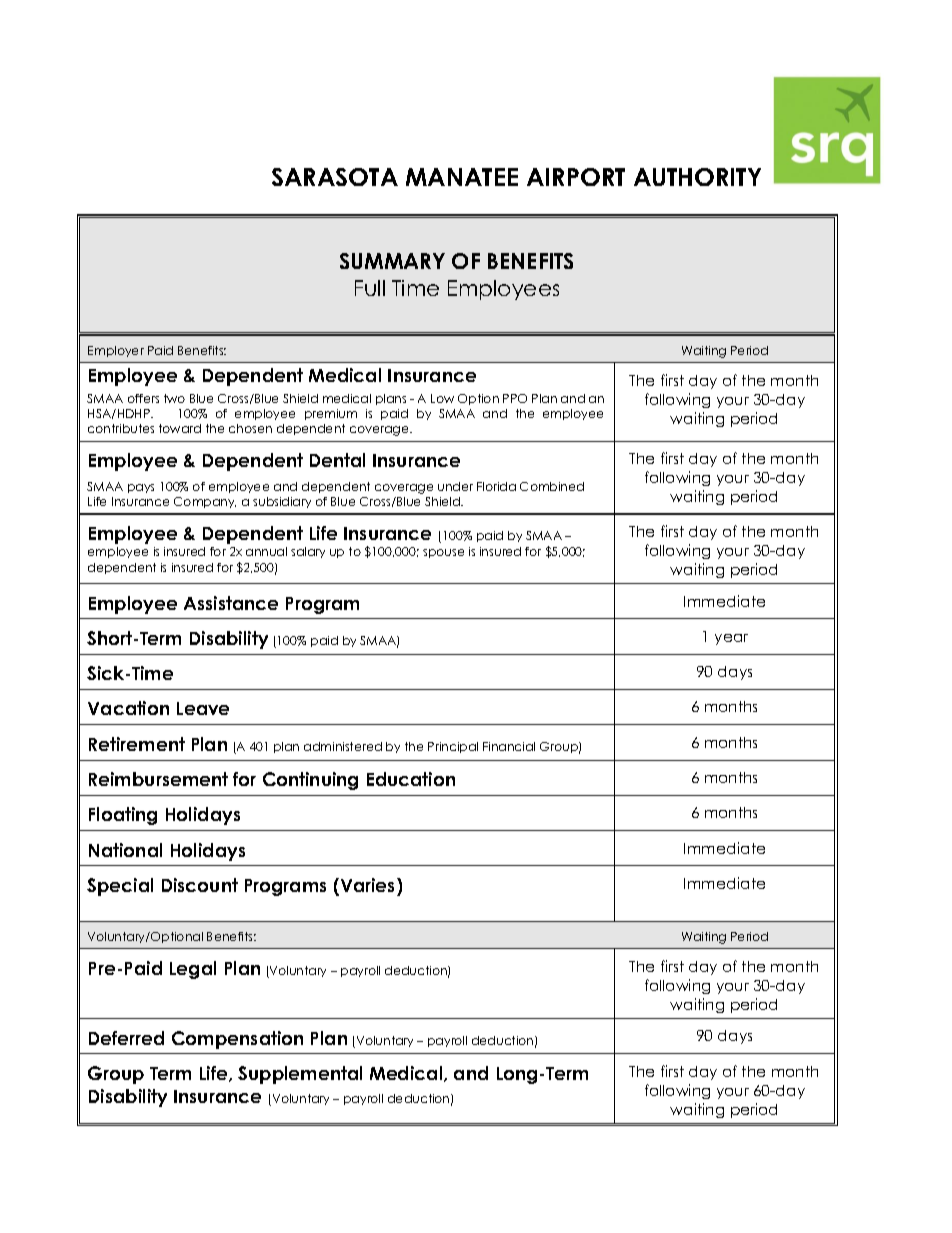 The height and width of the screenshot is (1233, 952). What do you see at coordinates (462, 177) in the screenshot?
I see `MANATEE` at bounding box center [462, 177].
